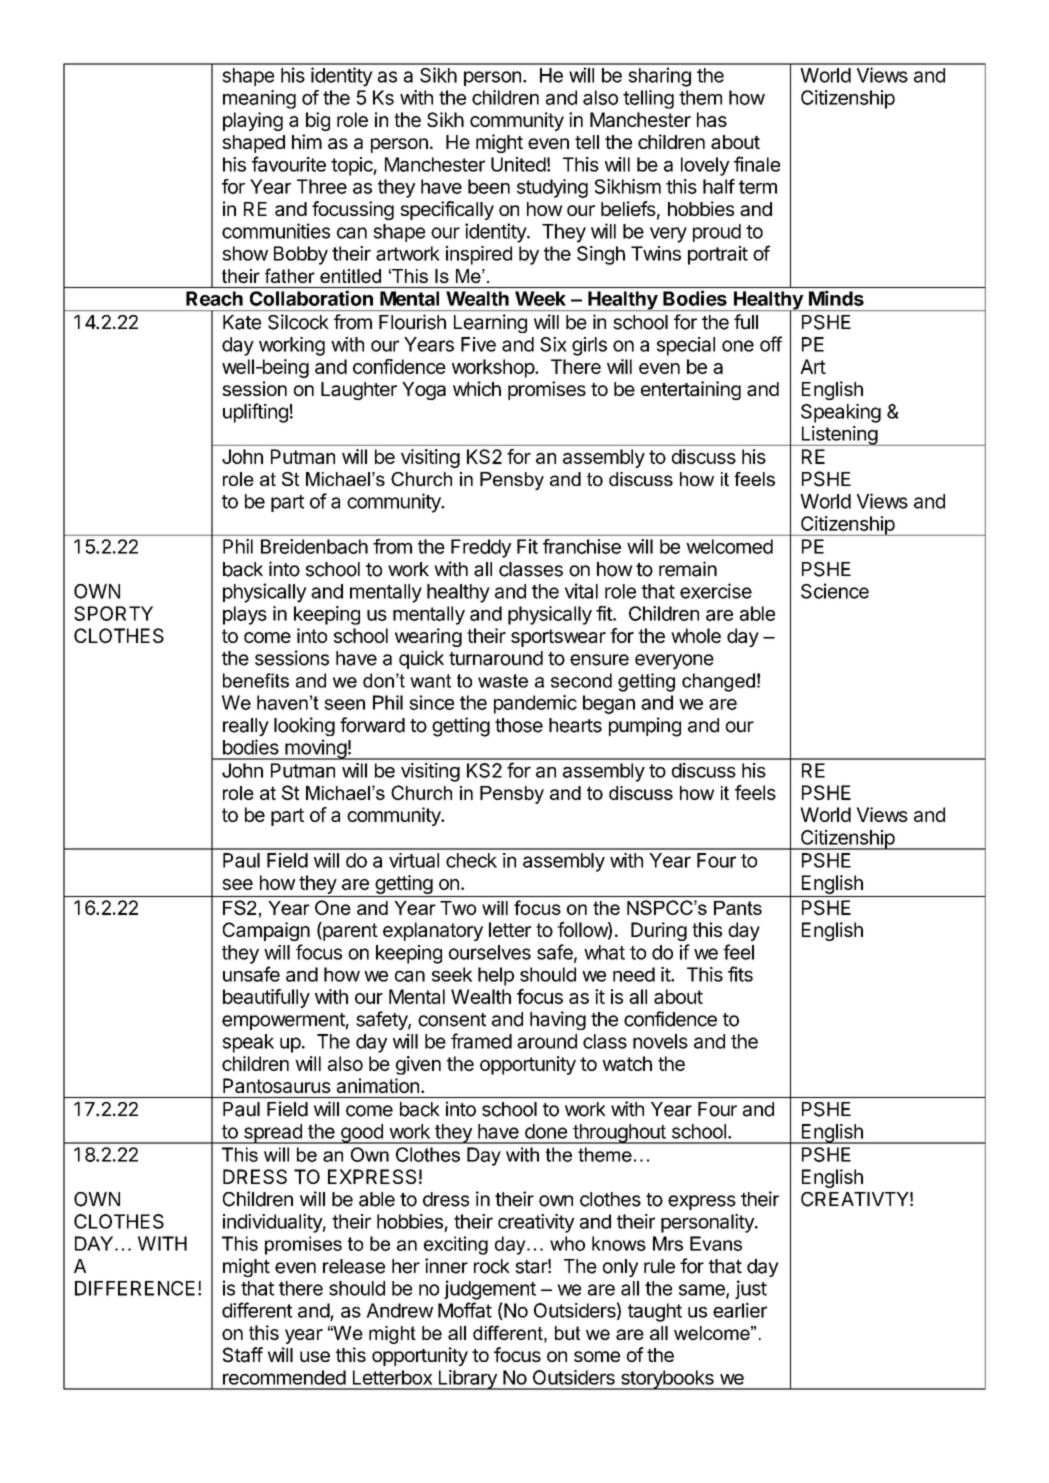  What do you see at coordinates (518, 164) in the image?
I see `United` at bounding box center [518, 164].
